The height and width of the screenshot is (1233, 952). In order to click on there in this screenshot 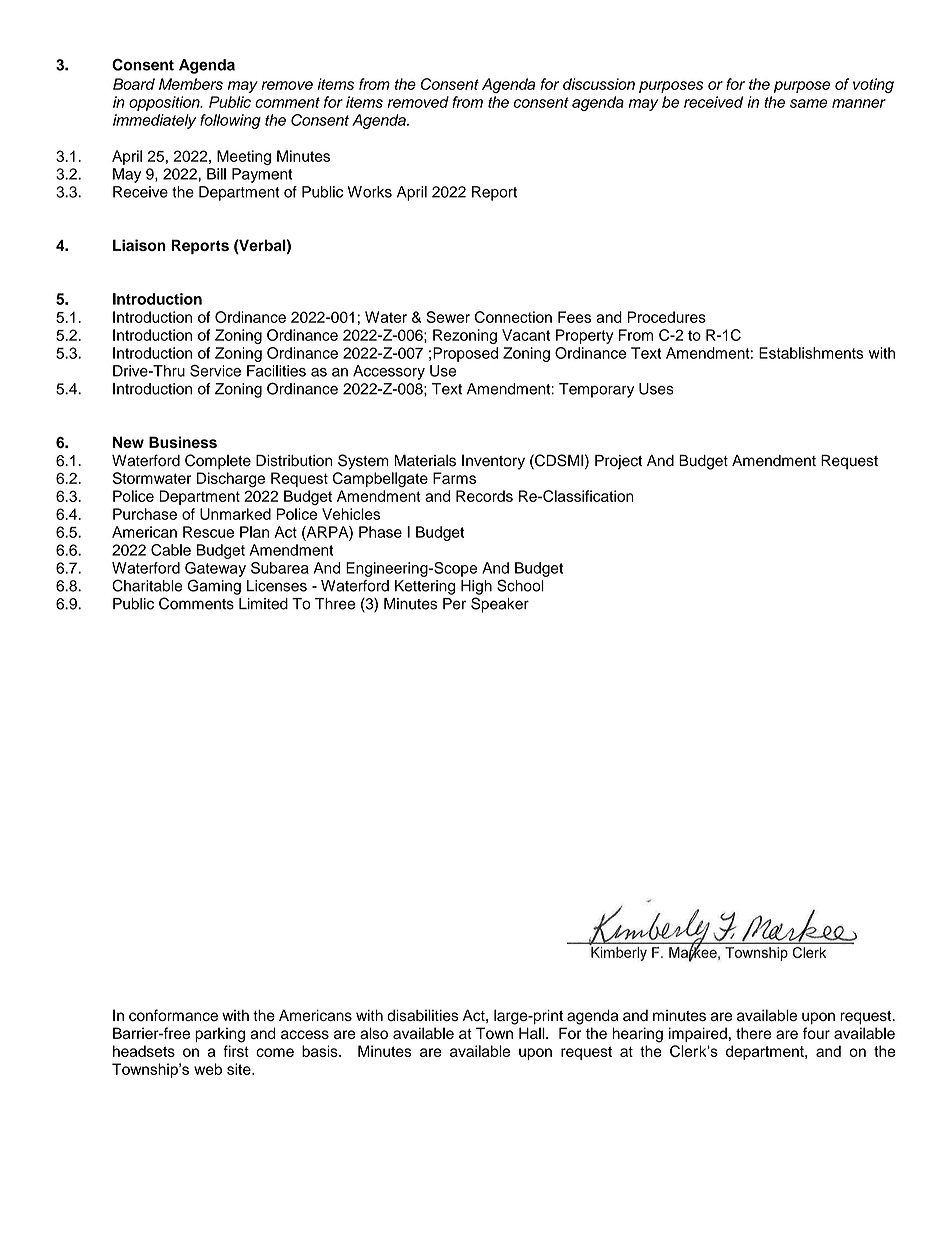, I will do `click(753, 1033)`.
